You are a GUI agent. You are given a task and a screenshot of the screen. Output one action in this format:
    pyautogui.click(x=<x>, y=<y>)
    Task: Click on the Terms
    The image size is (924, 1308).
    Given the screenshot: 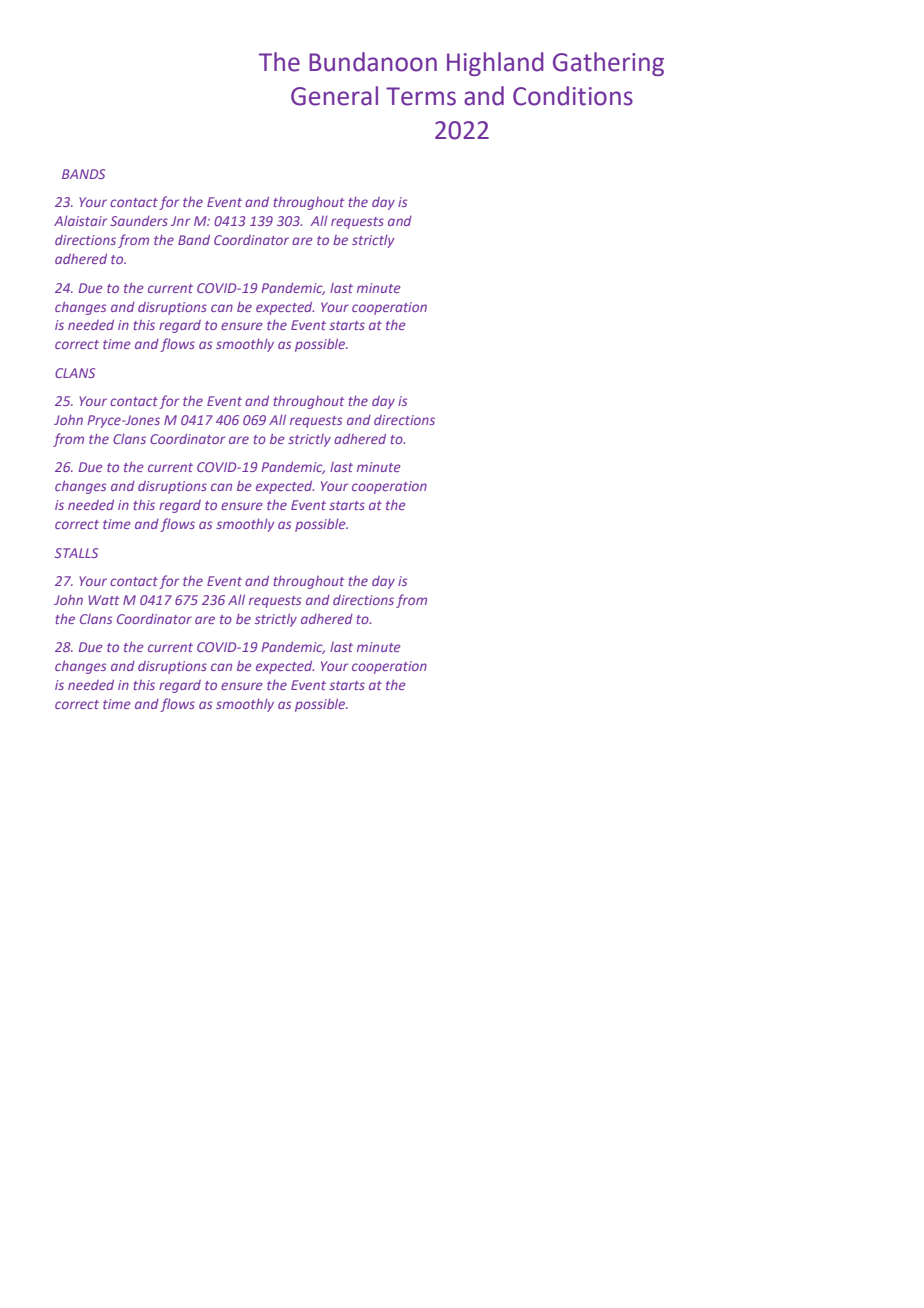 What is the action you would take?
    pyautogui.click(x=421, y=96)
